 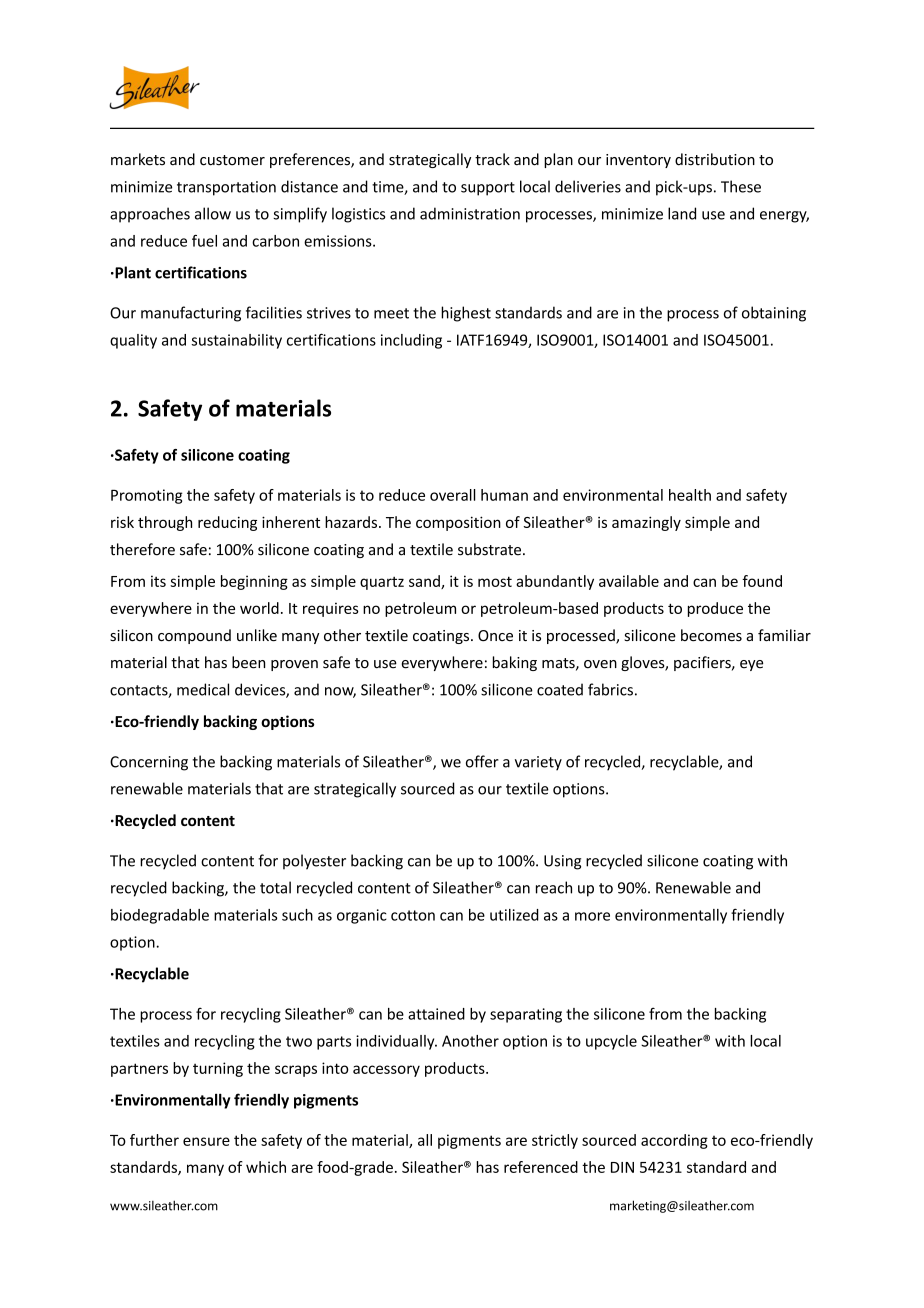 I want to click on referenced, so click(x=541, y=1167).
